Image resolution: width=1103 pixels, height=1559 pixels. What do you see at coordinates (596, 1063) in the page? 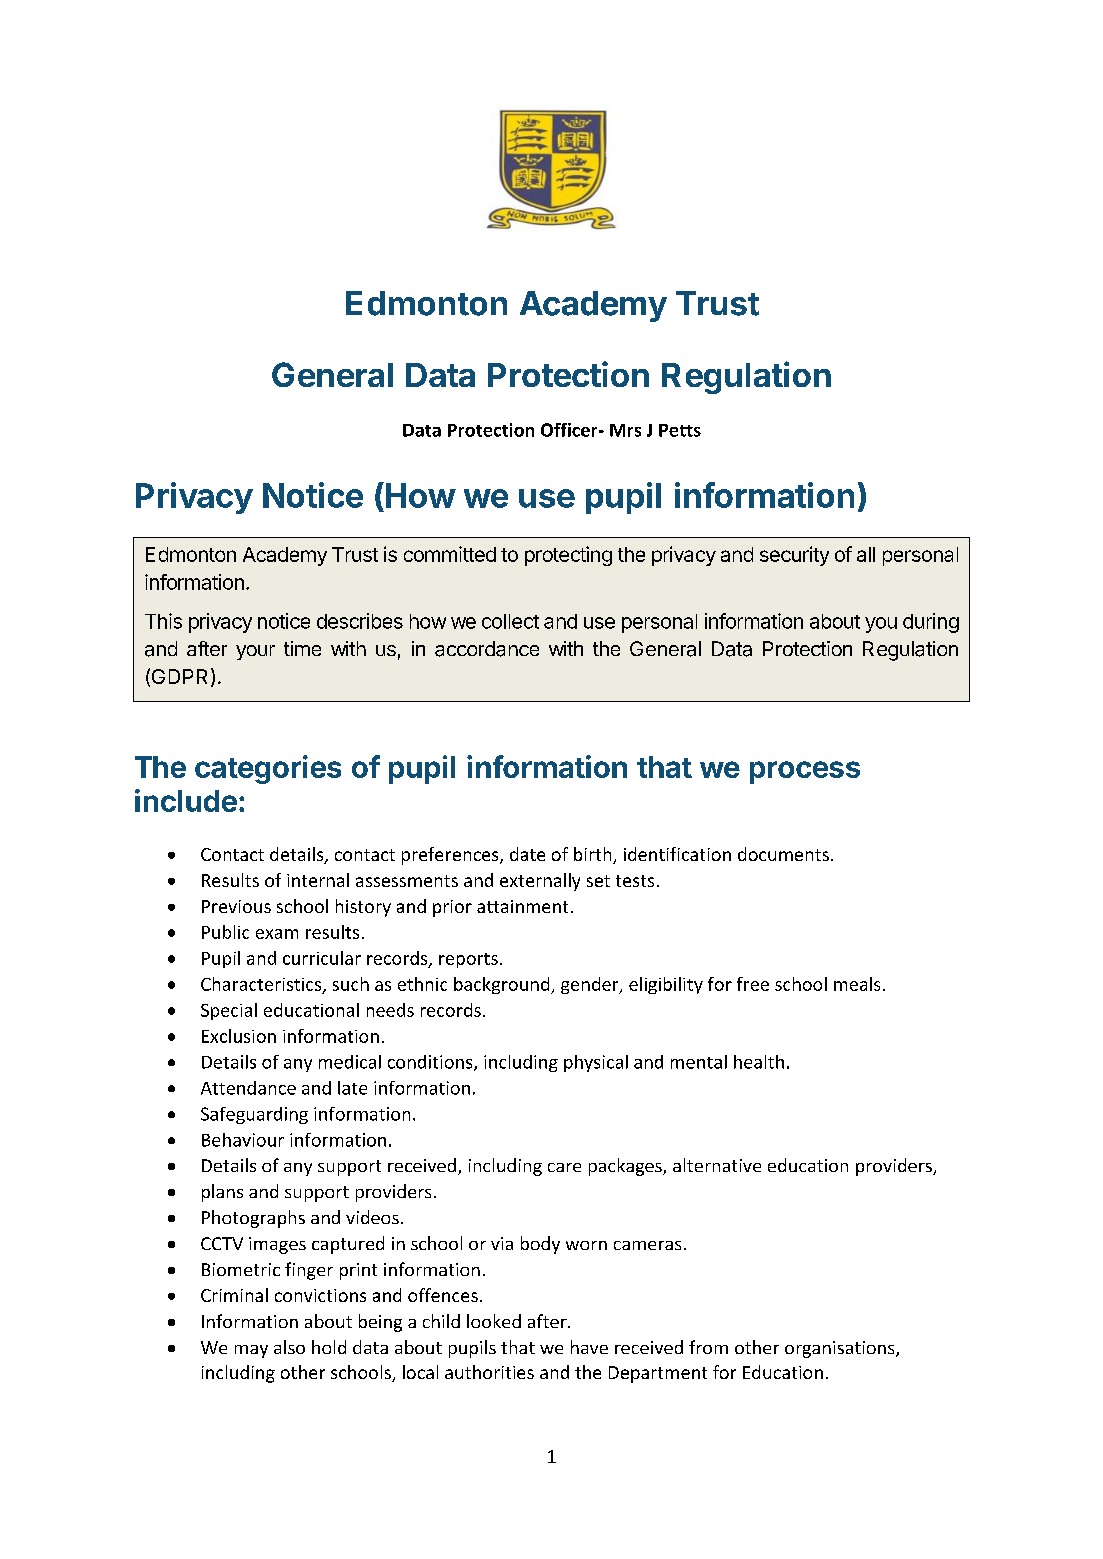
I see `physical` at bounding box center [596, 1063].
